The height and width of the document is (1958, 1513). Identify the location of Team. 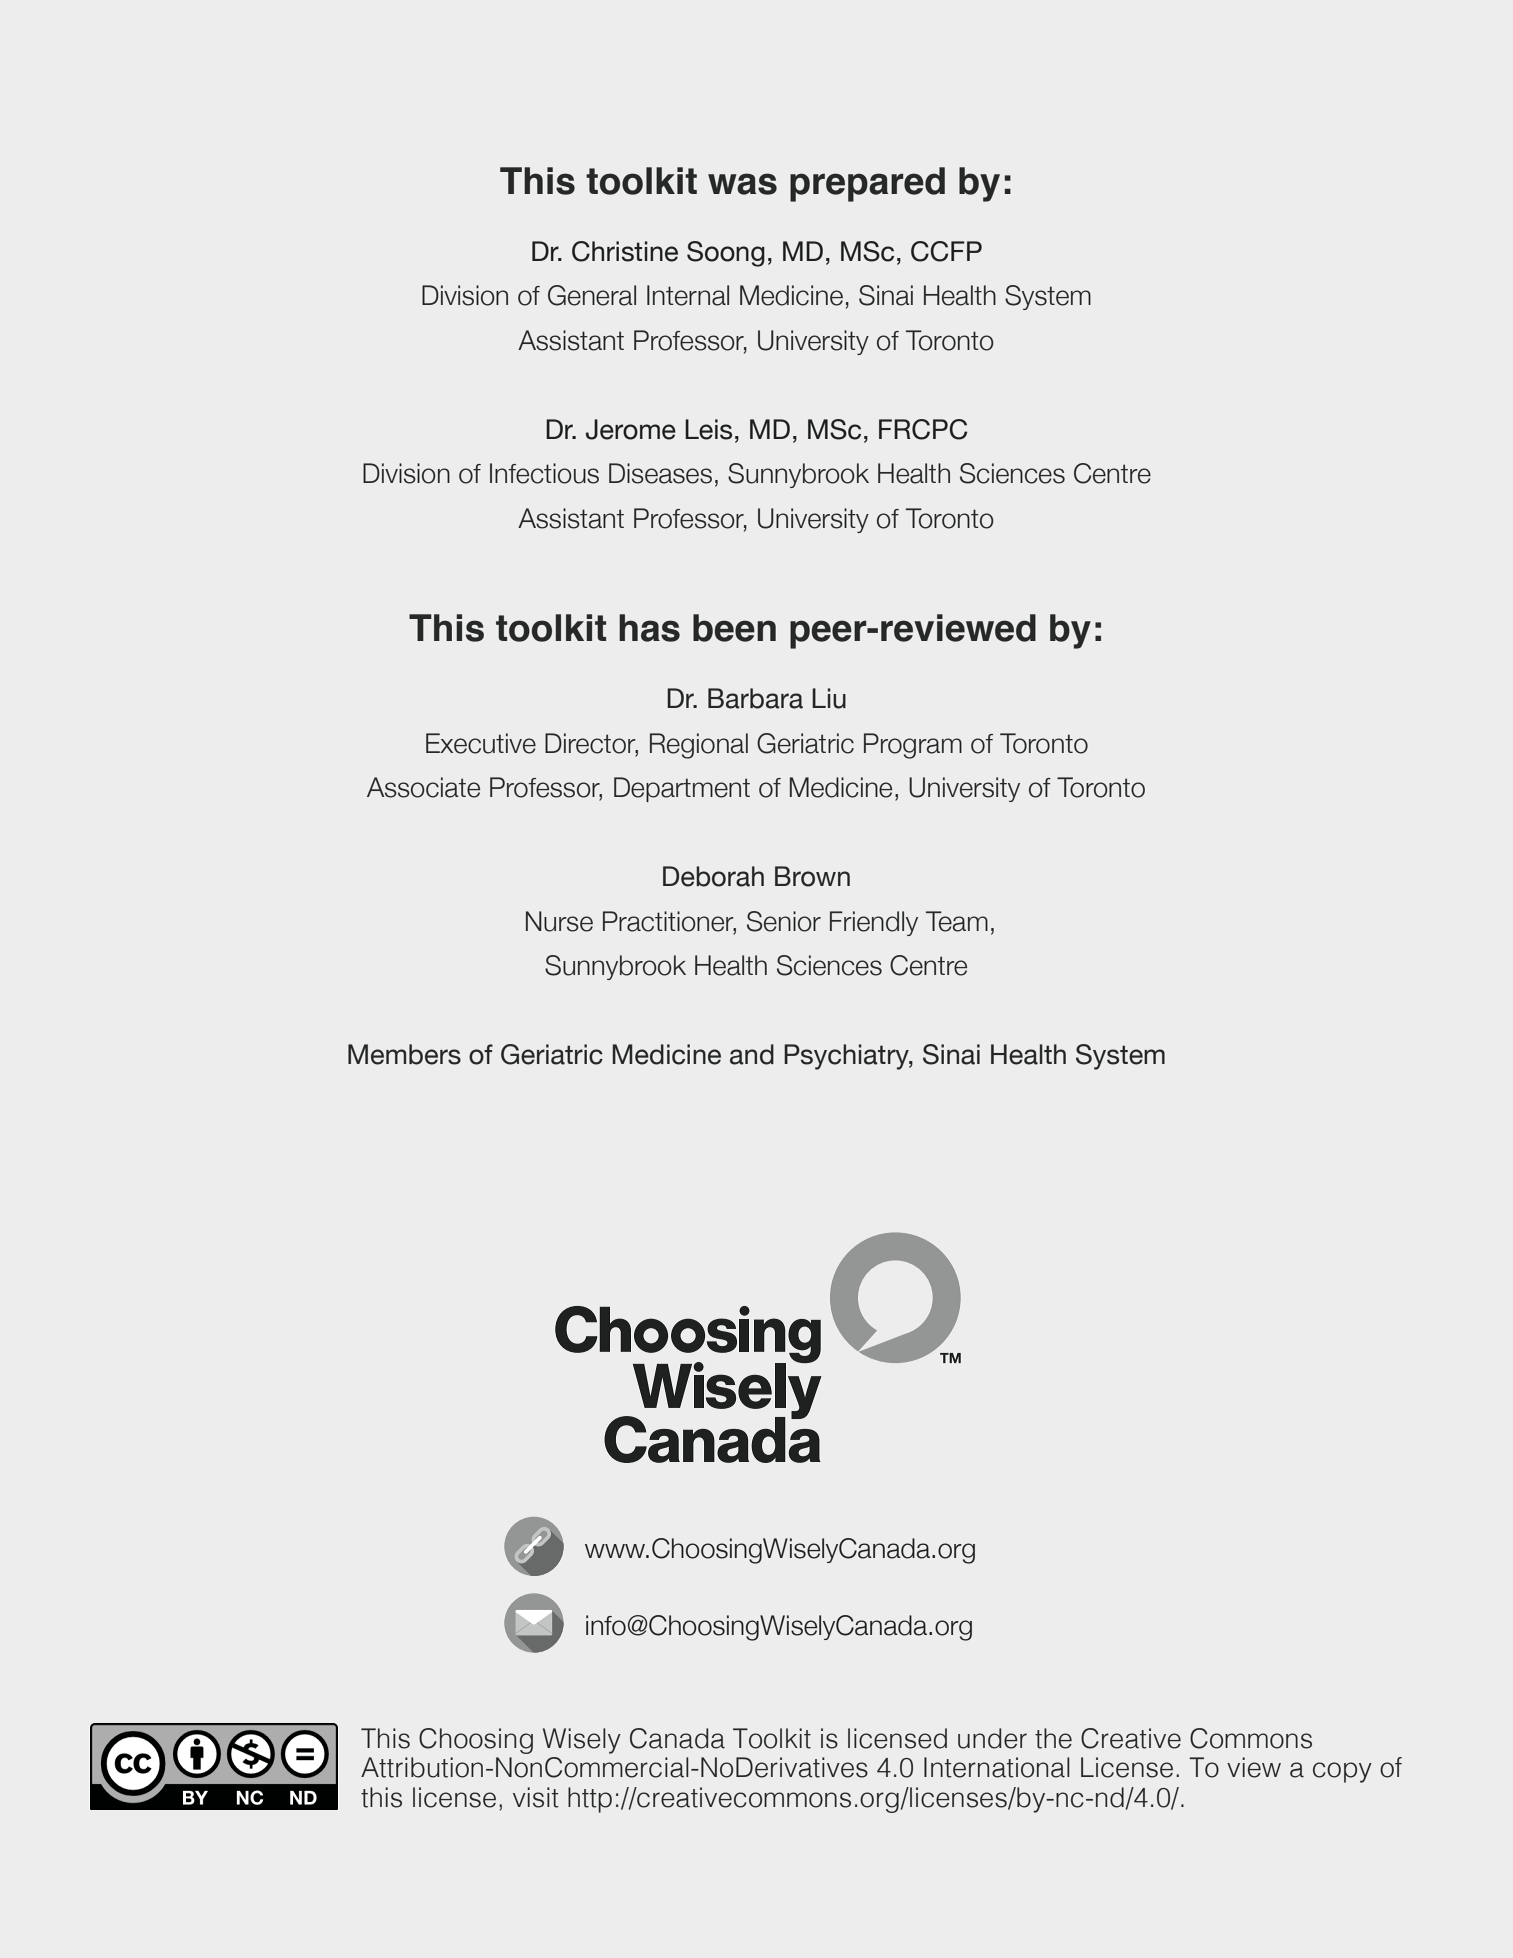
(957, 921).
